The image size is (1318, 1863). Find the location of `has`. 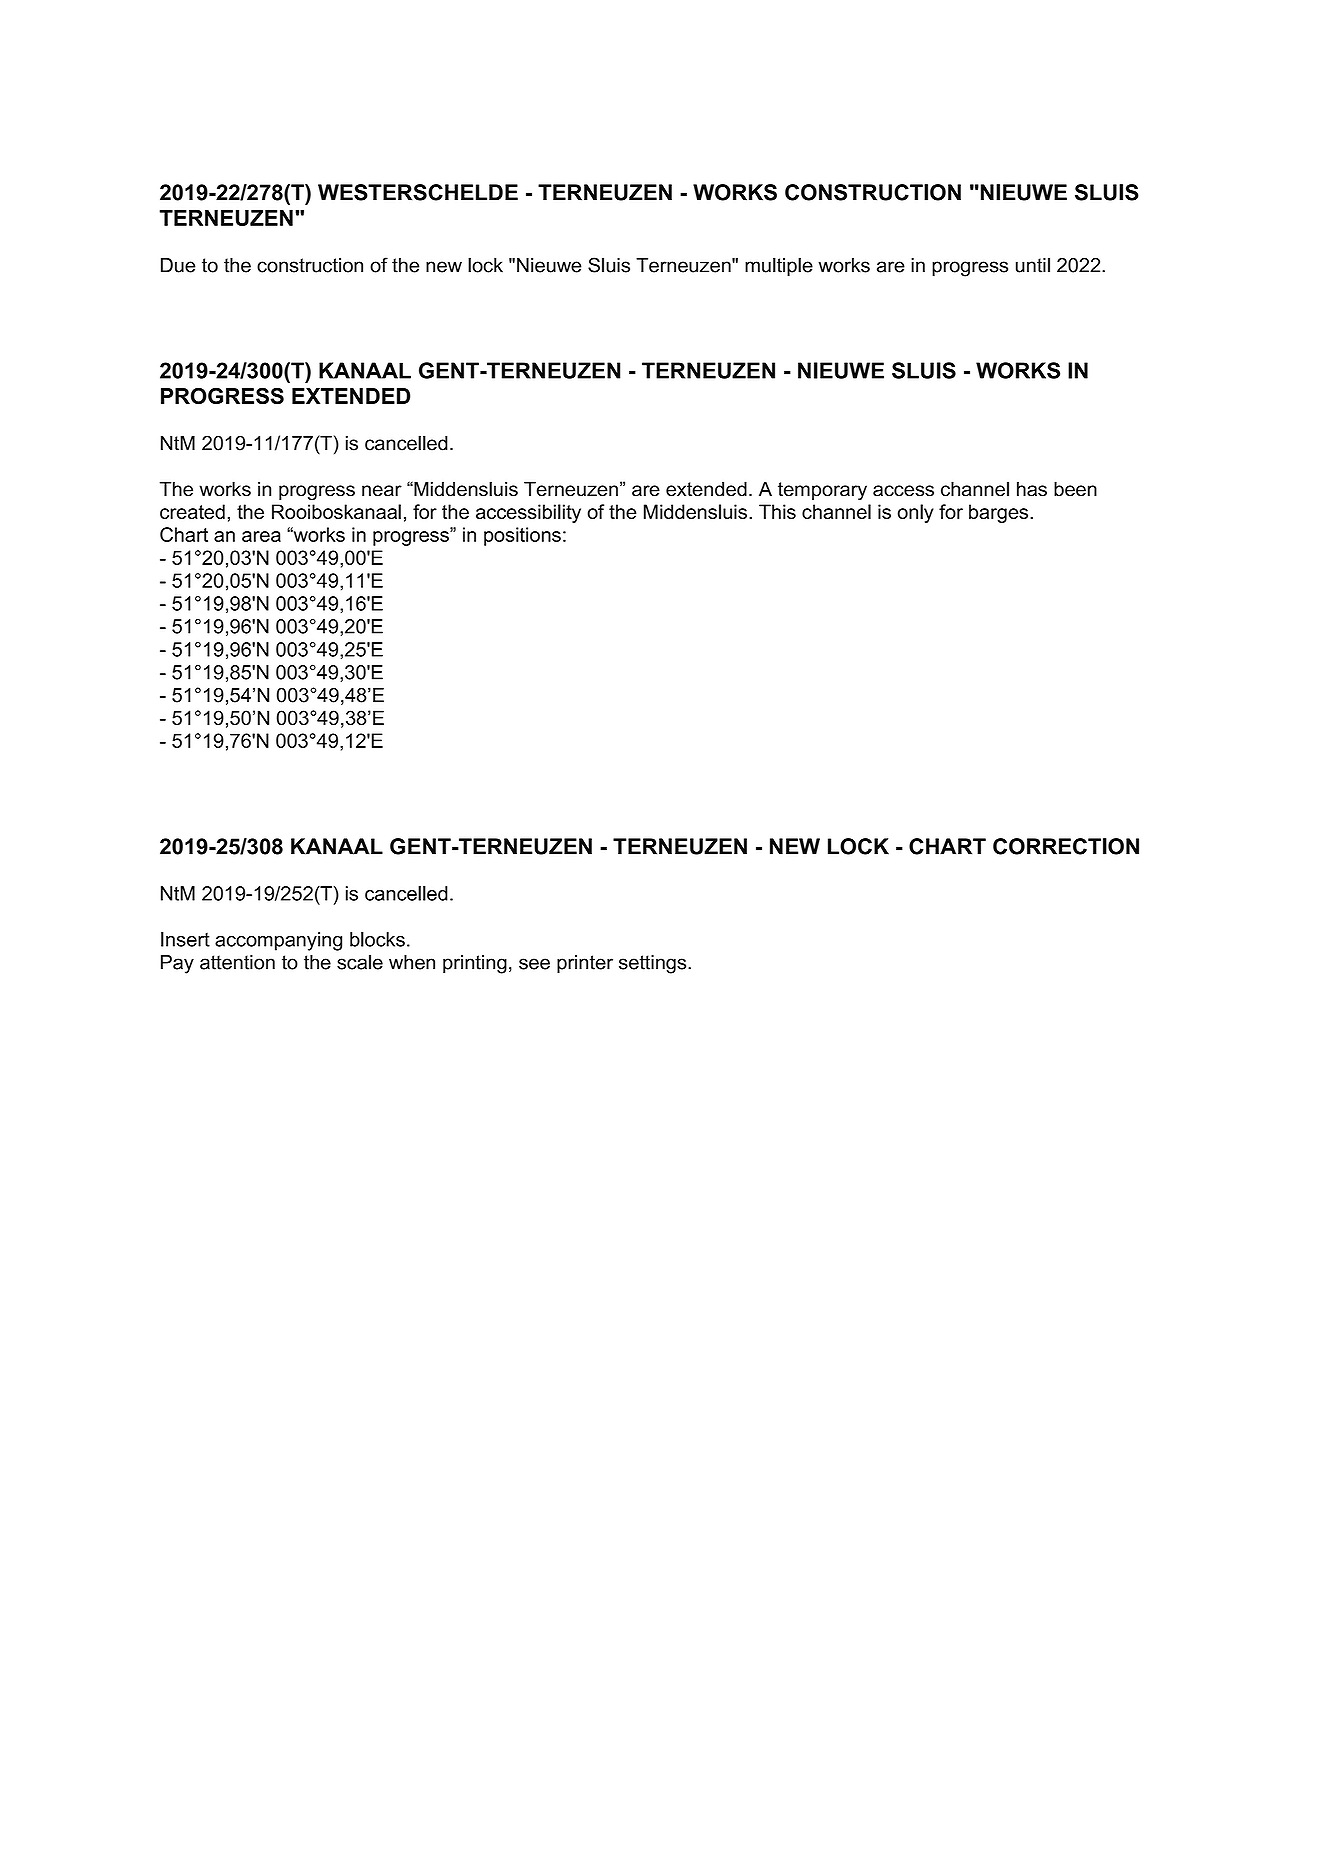

has is located at coordinates (1032, 489).
